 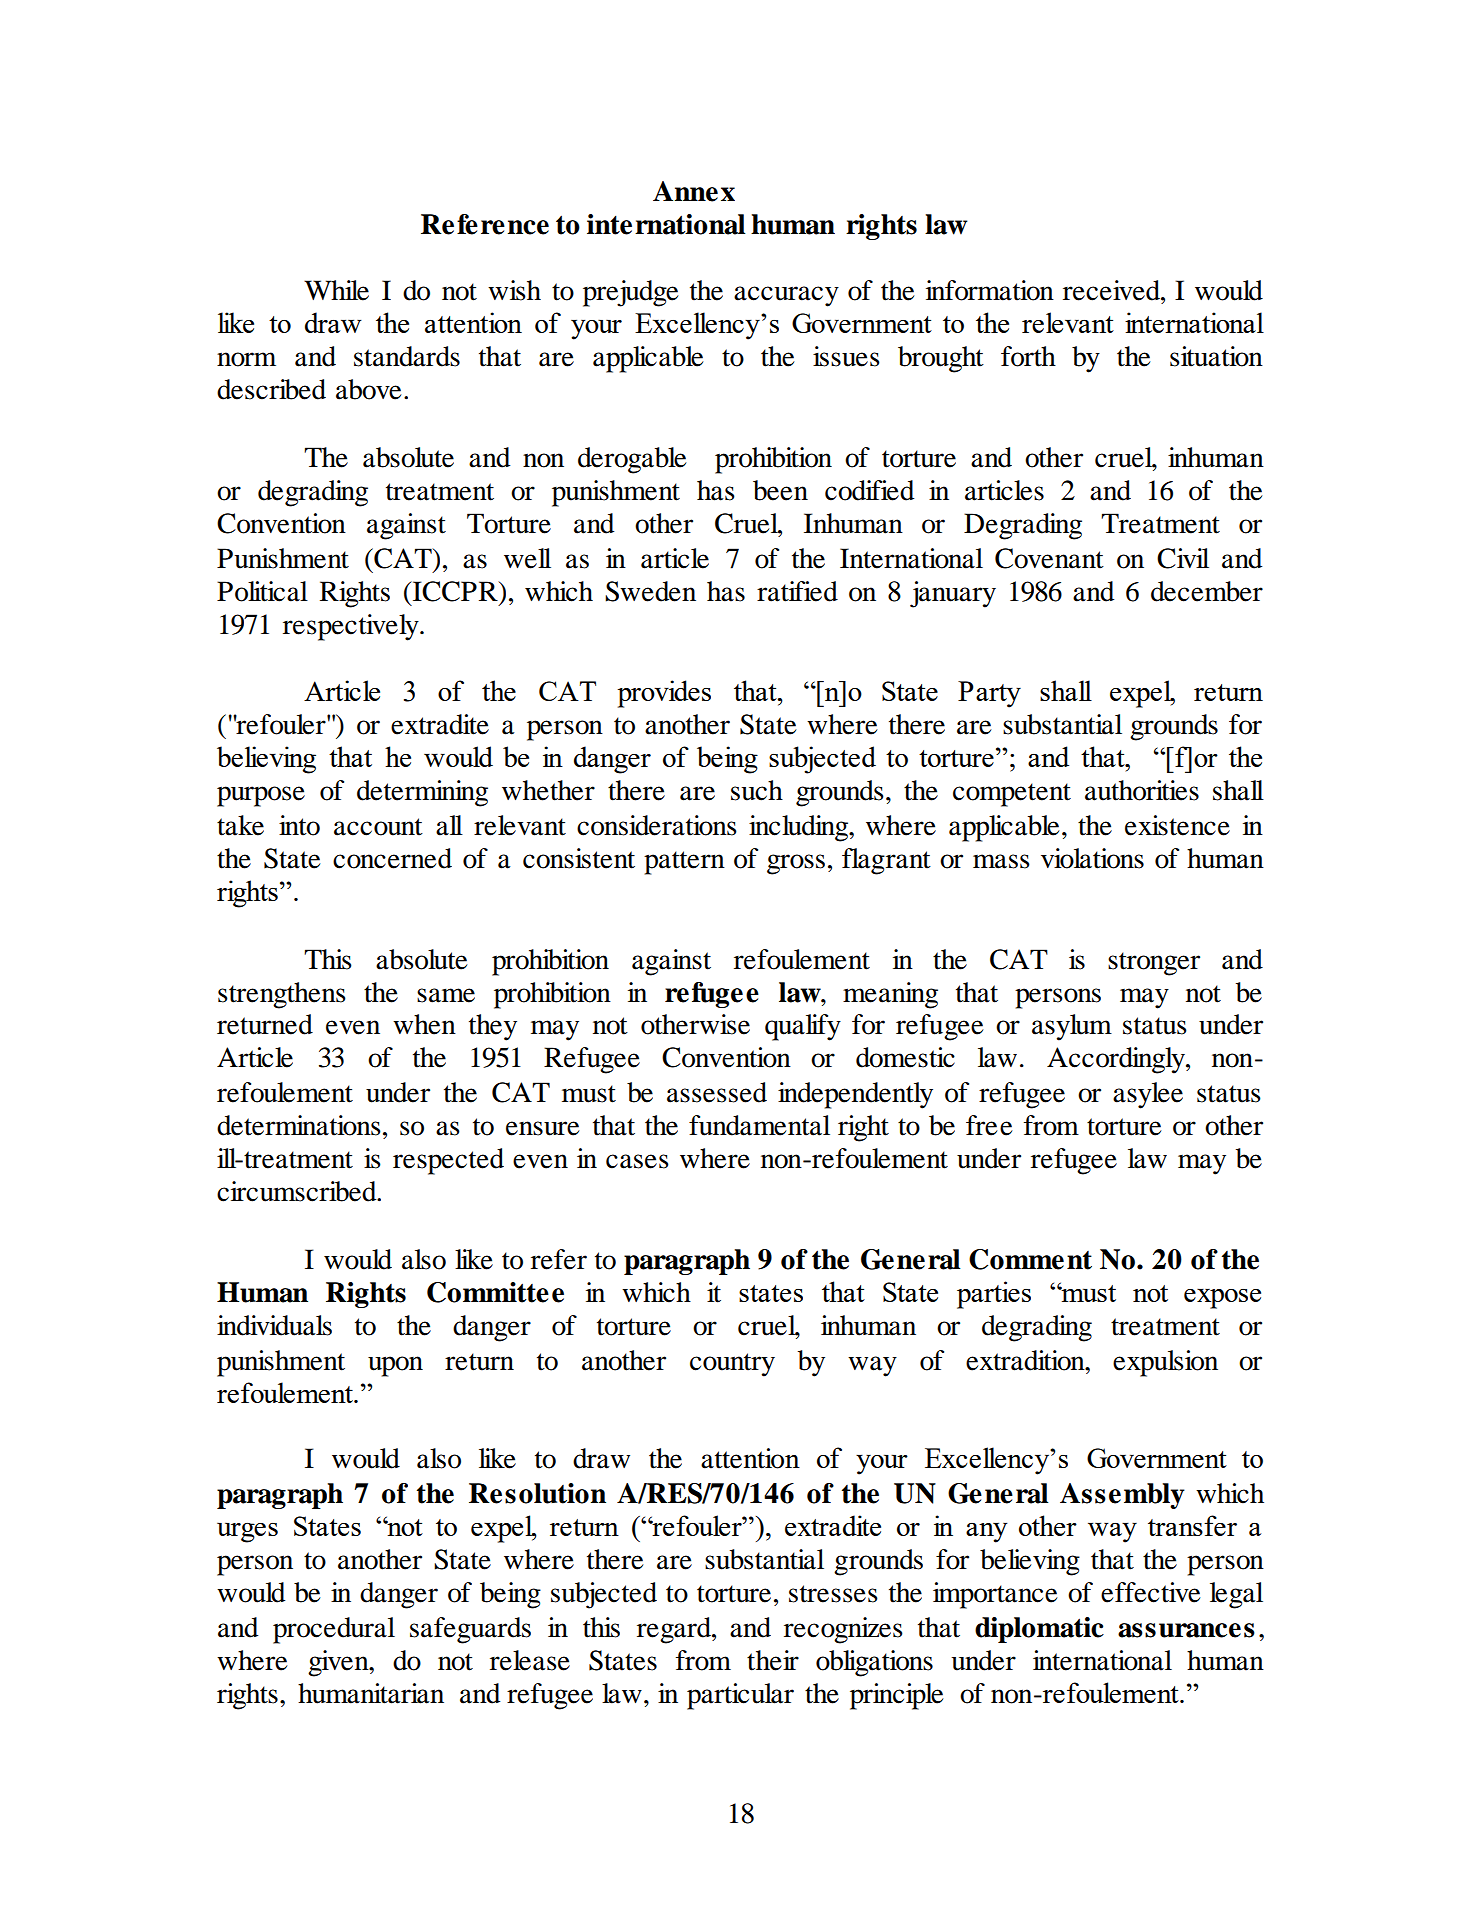 I want to click on gross, so click(x=796, y=864).
